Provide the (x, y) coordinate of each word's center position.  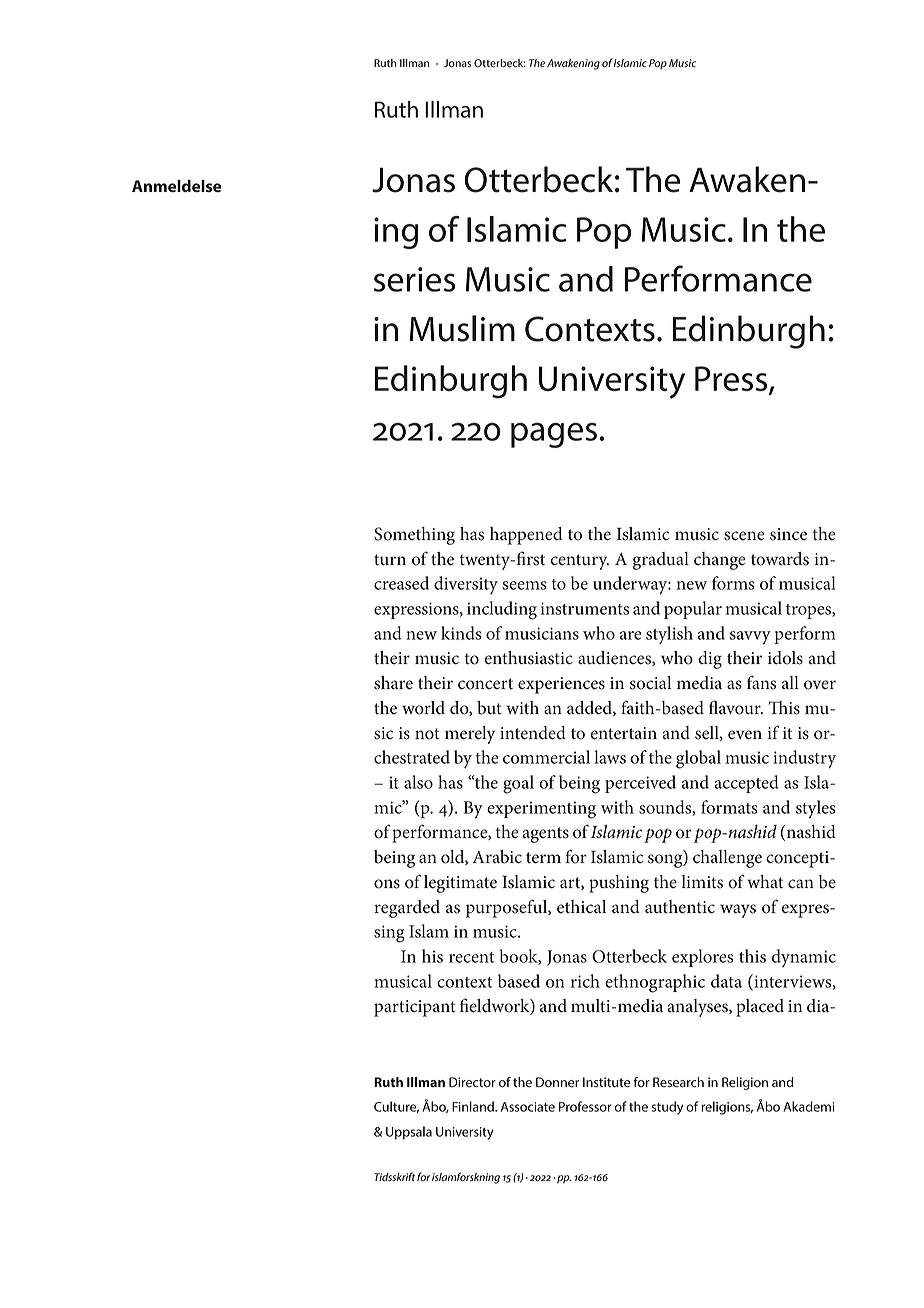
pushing (619, 884)
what (765, 882)
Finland (474, 1106)
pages (554, 435)
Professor (585, 1106)
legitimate (460, 884)
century (580, 562)
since (788, 534)
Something (414, 536)
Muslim (462, 328)
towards (780, 559)
